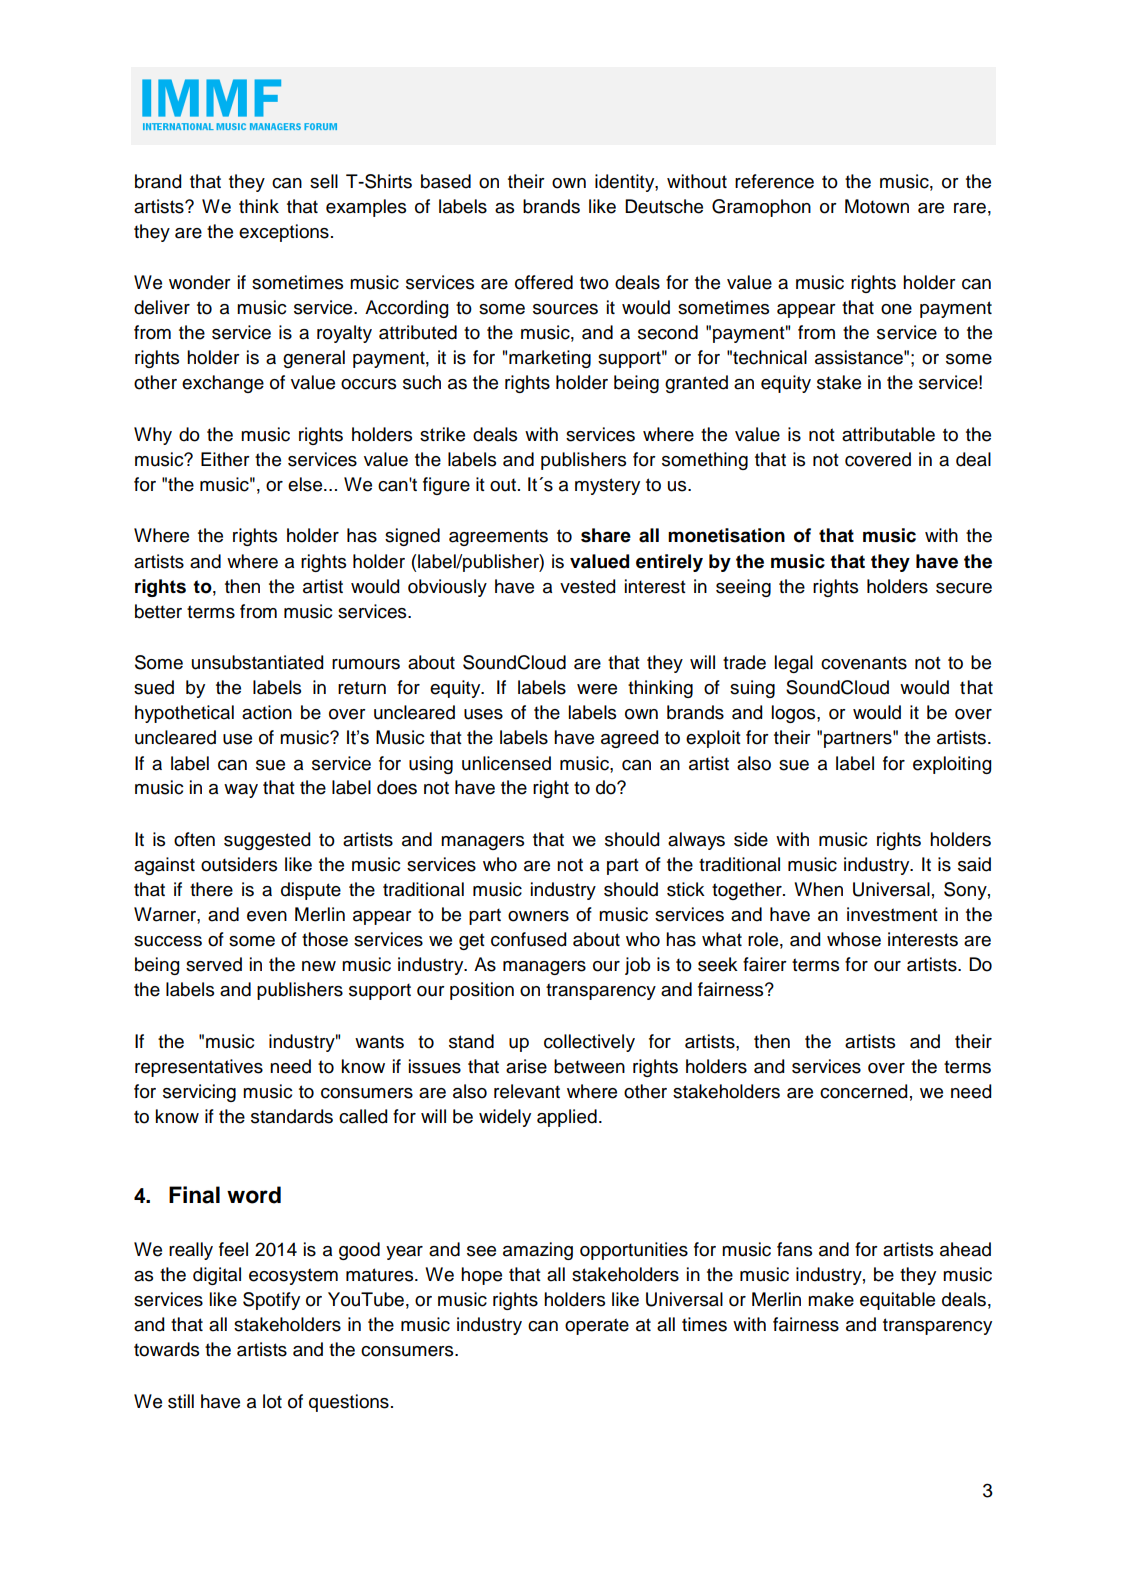 The height and width of the screenshot is (1594, 1127). What do you see at coordinates (267, 841) in the screenshot?
I see `suggested` at bounding box center [267, 841].
